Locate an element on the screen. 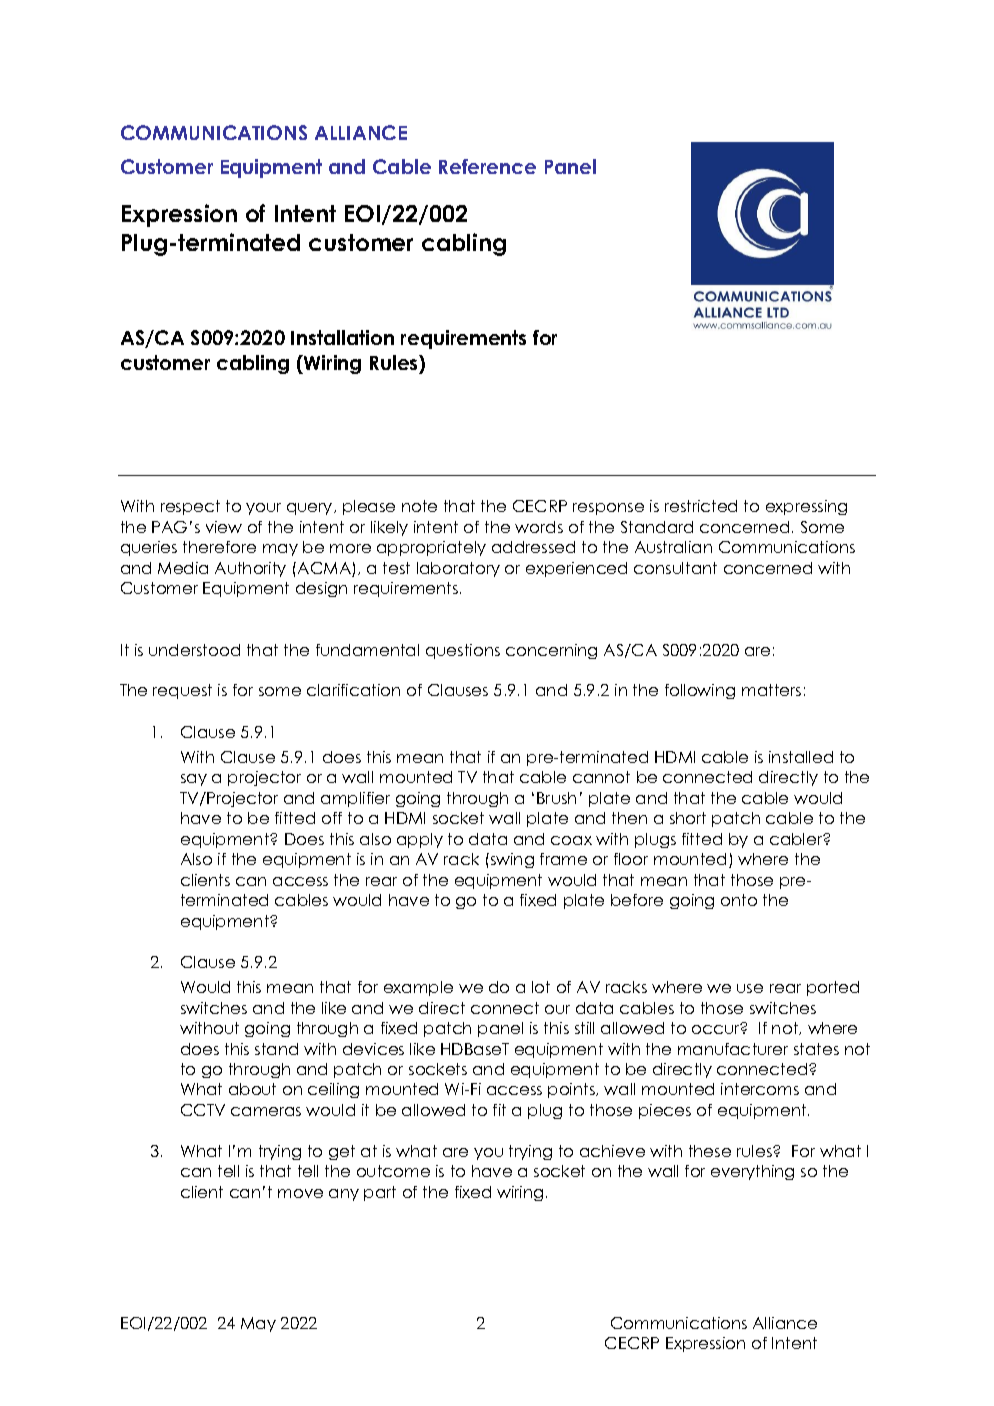 Image resolution: width=994 pixels, height=1406 pixels. short is located at coordinates (688, 818).
